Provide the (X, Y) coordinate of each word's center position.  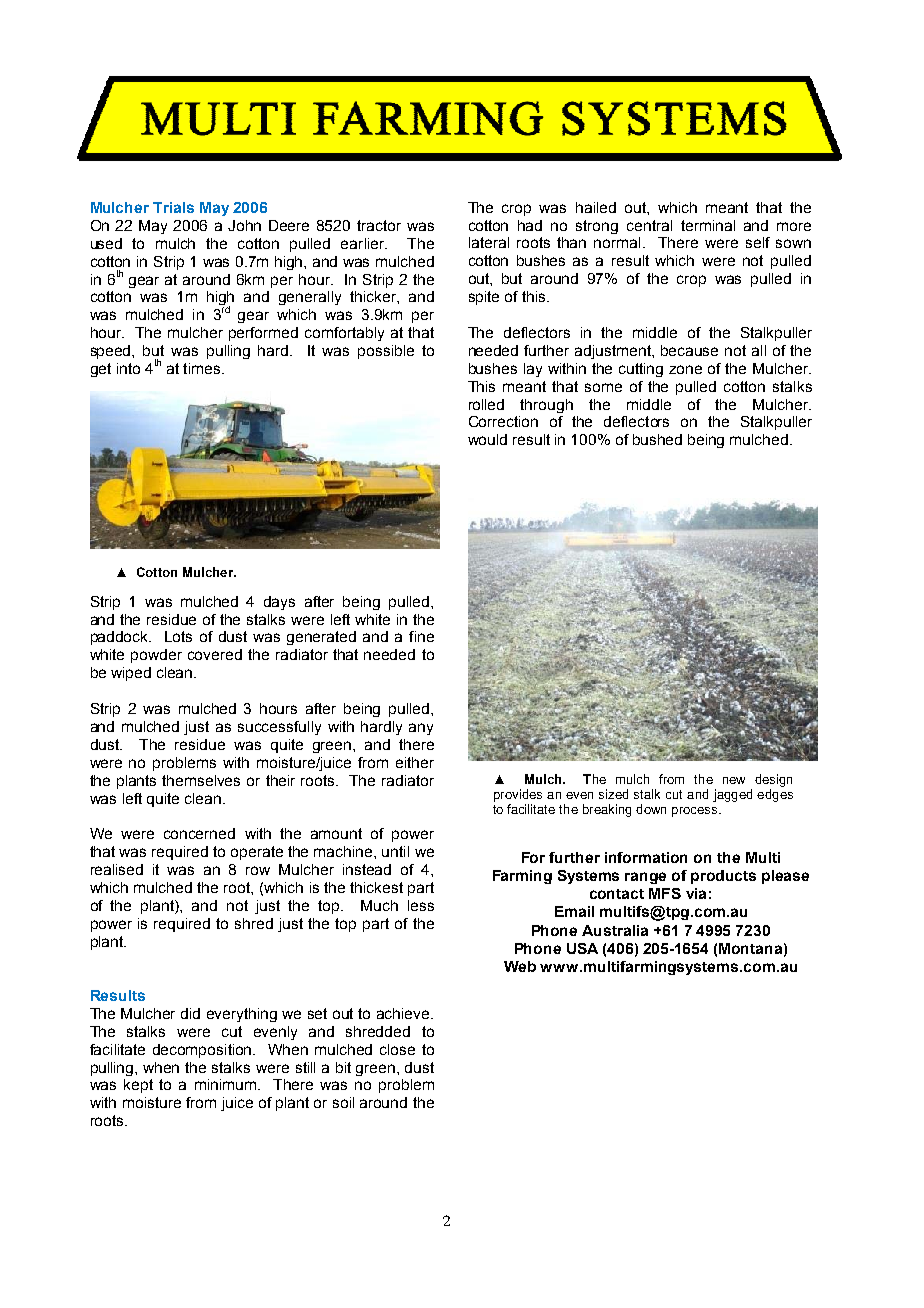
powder (156, 656)
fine (421, 636)
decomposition (203, 1051)
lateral (489, 242)
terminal (708, 225)
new (734, 780)
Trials (173, 207)
